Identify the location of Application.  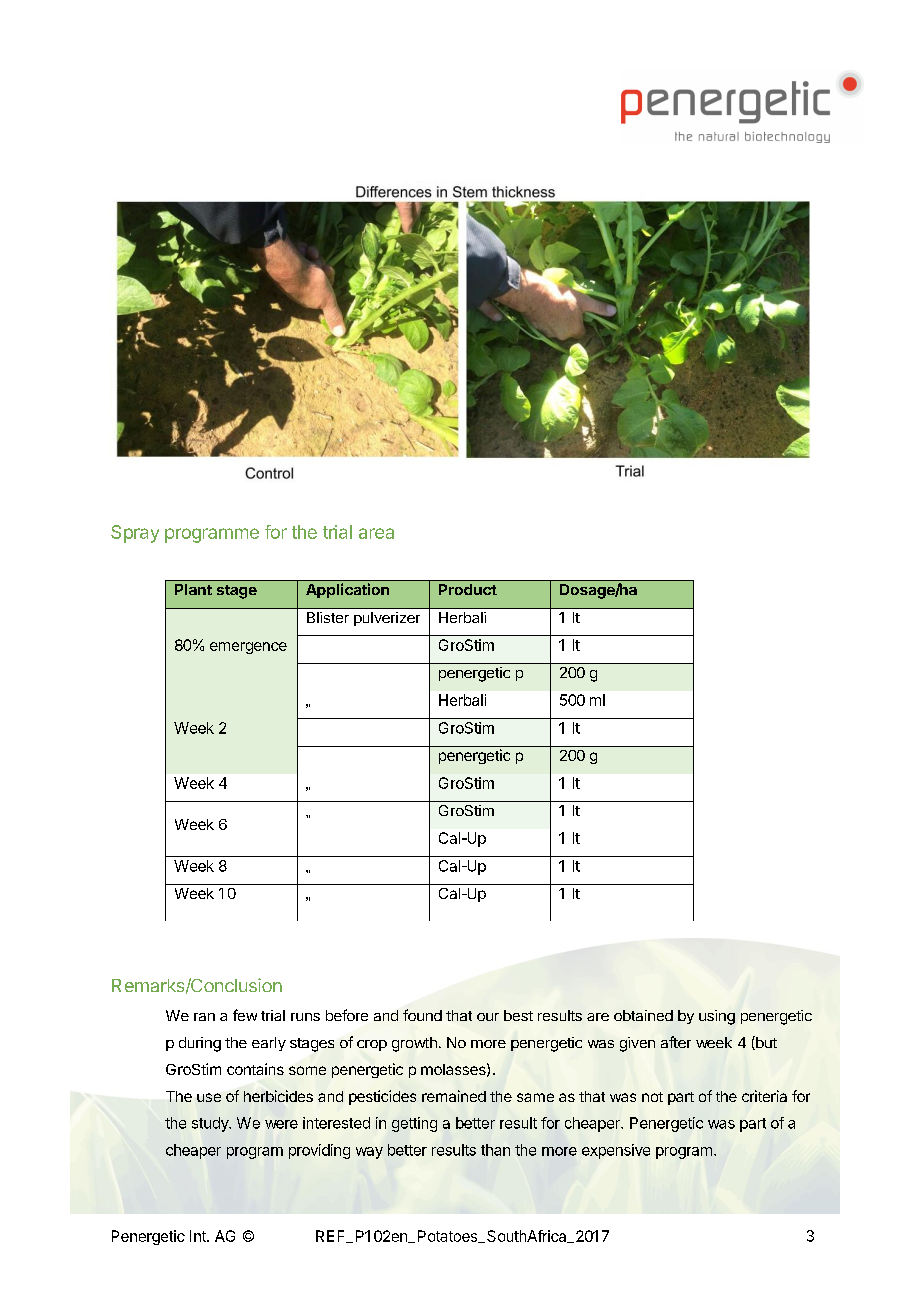
(347, 590).
